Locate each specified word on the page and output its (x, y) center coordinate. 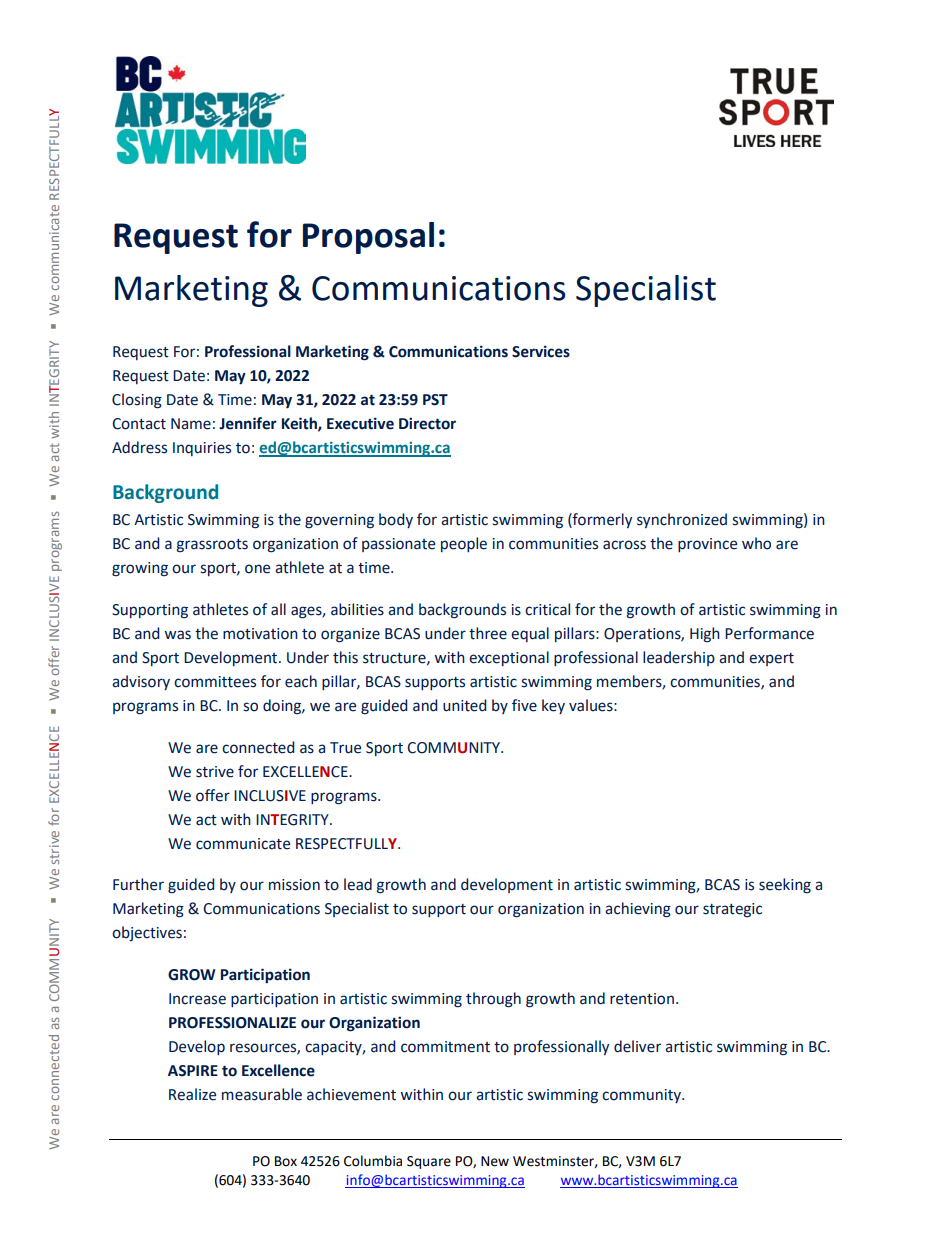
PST (435, 400)
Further (138, 884)
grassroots (212, 546)
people (464, 544)
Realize (192, 1094)
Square (429, 1162)
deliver (637, 1046)
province (707, 545)
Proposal (368, 238)
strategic (732, 910)
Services (541, 351)
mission (294, 885)
